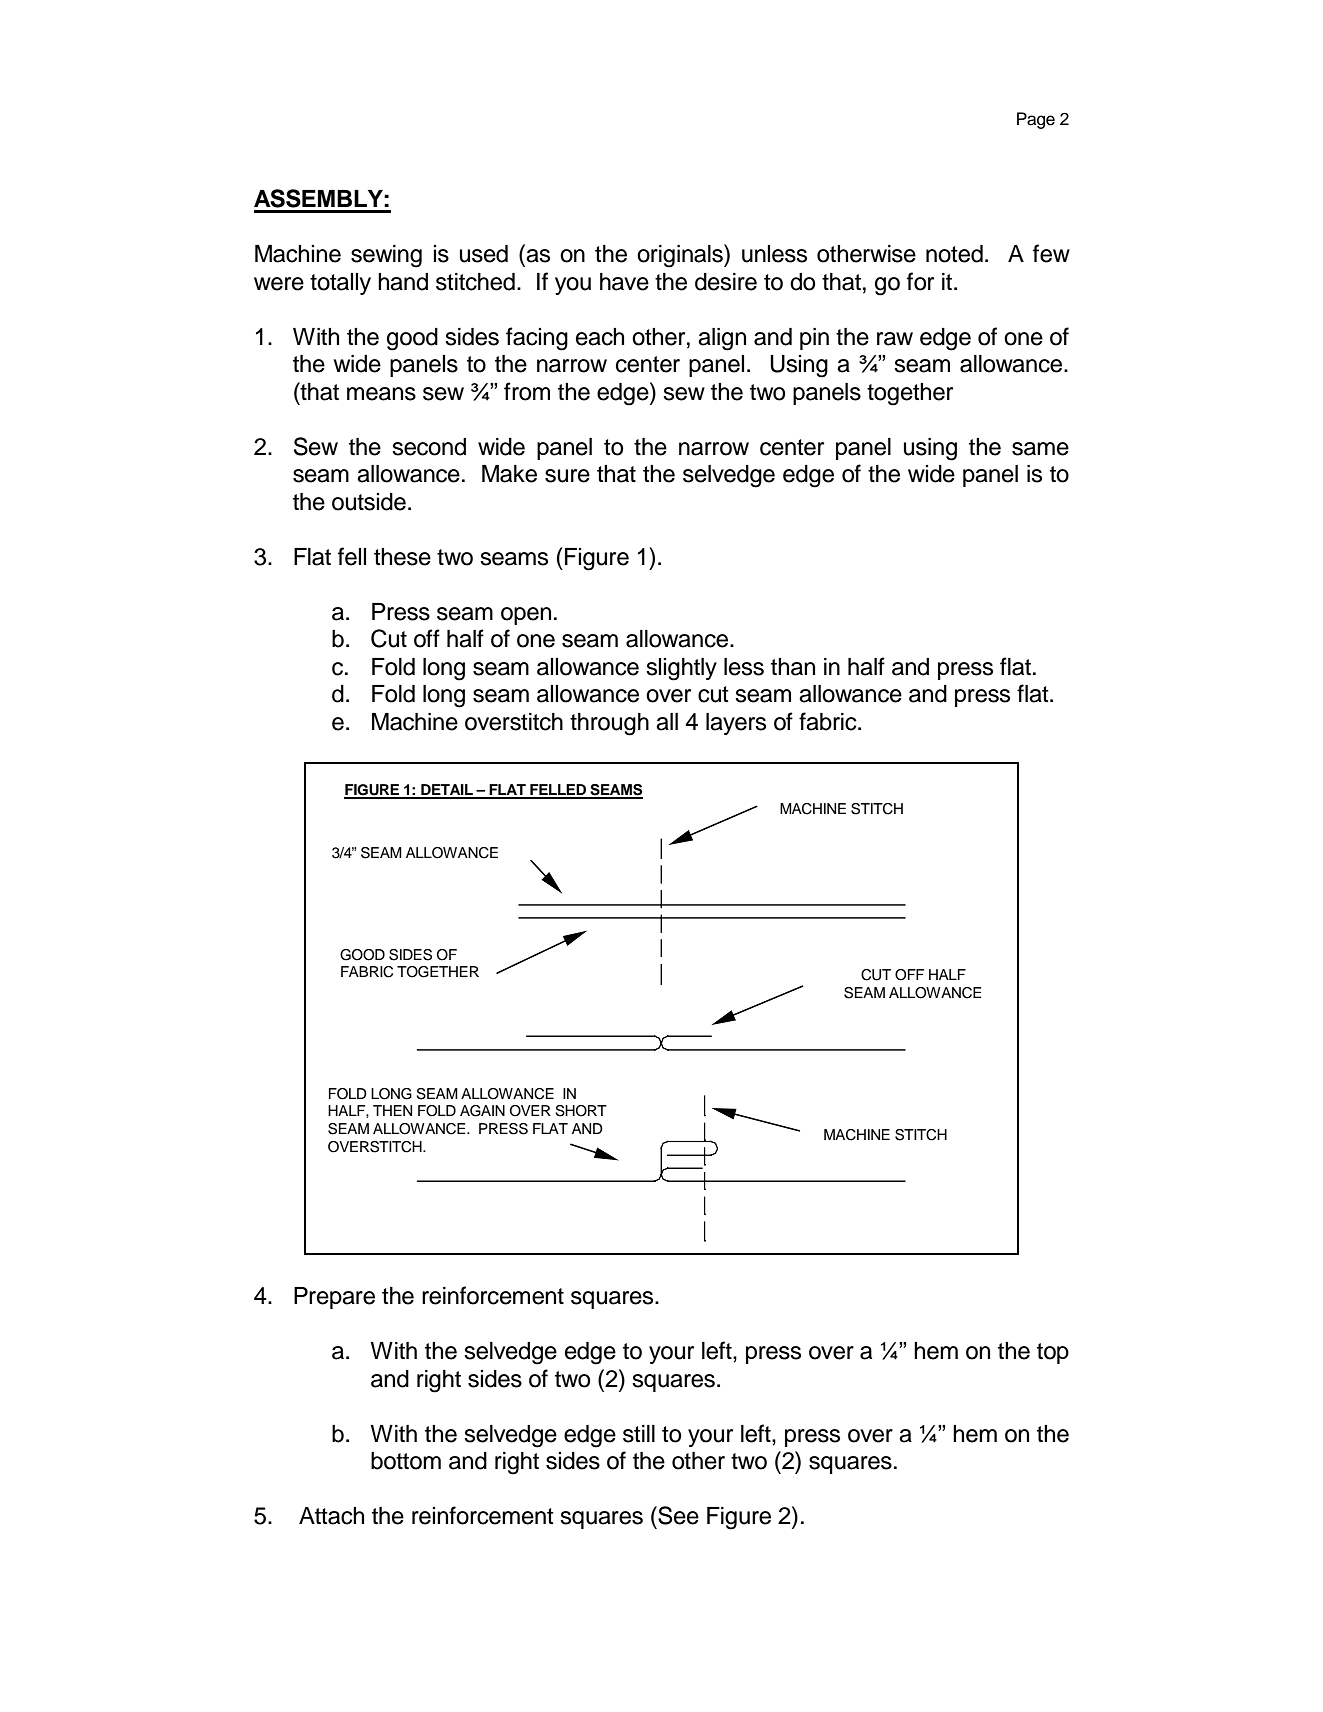 This image has width=1323, height=1712. Describe the element at coordinates (369, 502) in the image. I see `outside` at that location.
